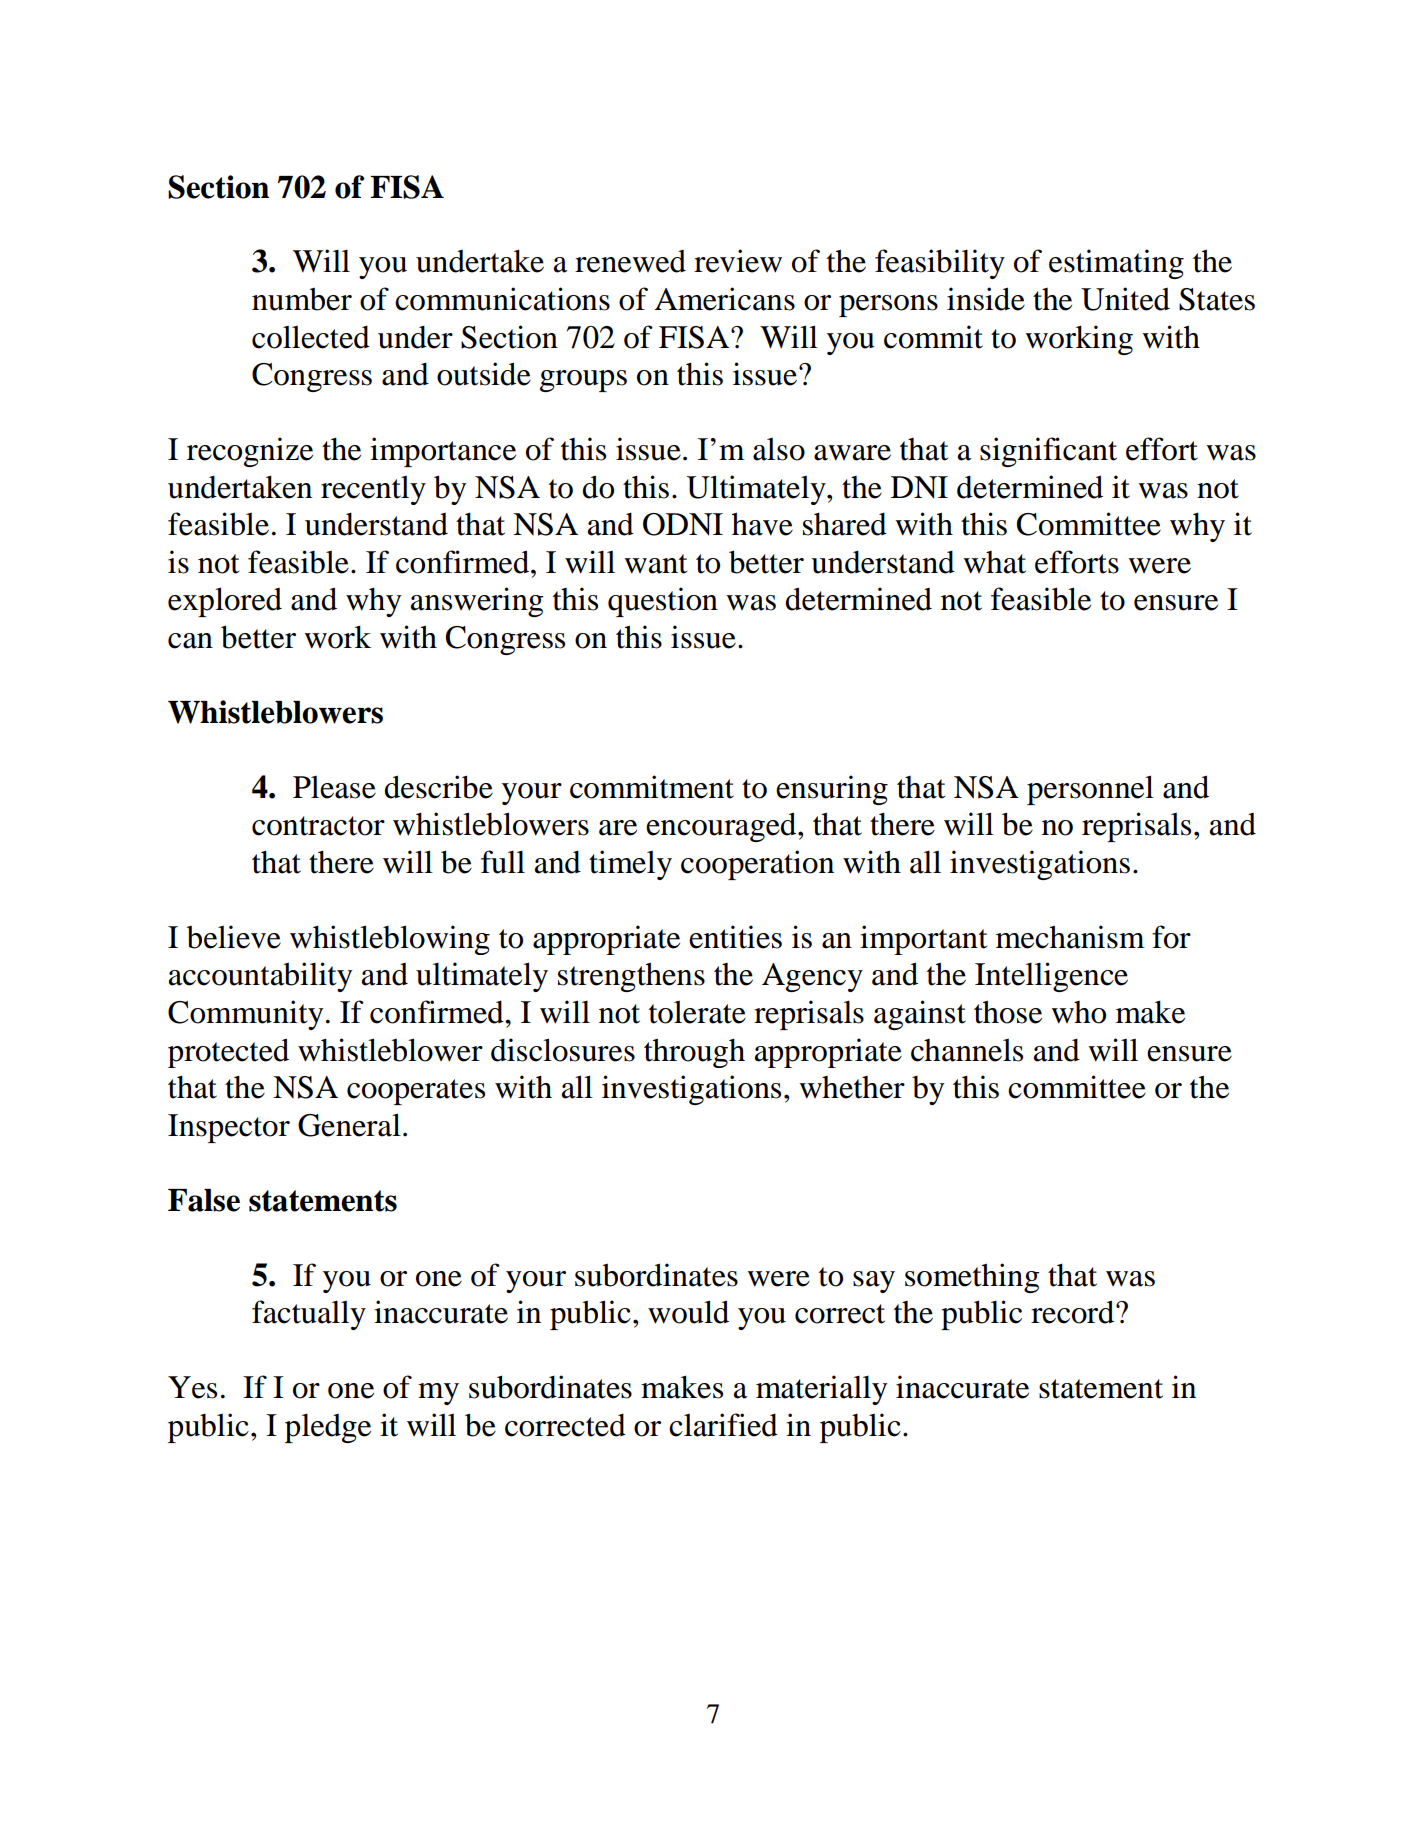  I want to click on ensuring, so click(832, 790).
